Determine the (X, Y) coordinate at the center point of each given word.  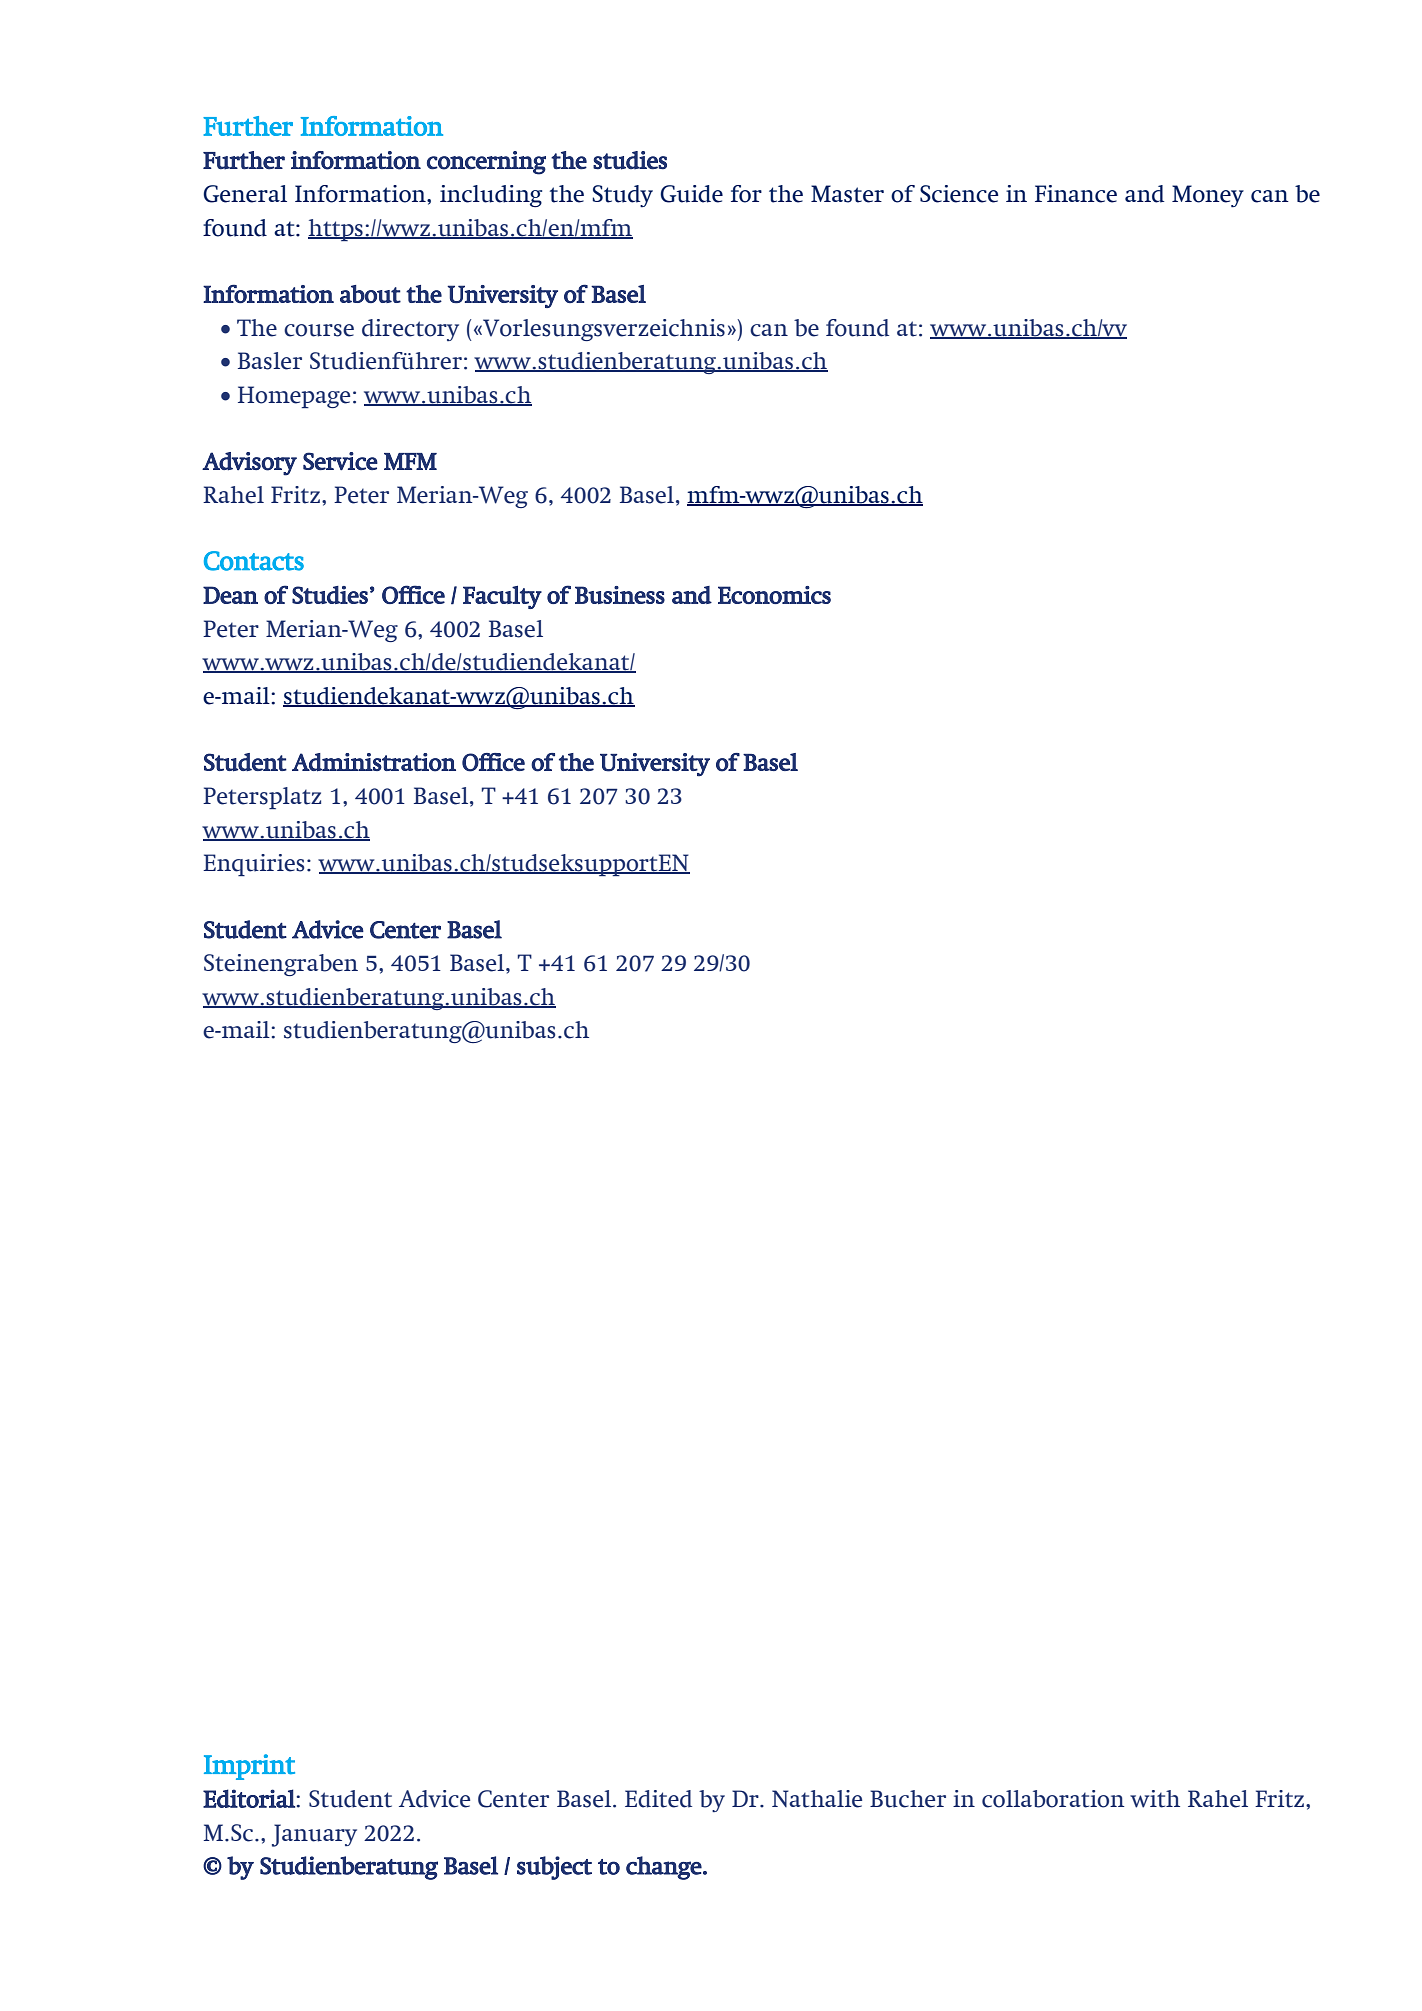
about (370, 294)
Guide (691, 194)
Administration (374, 762)
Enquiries (253, 865)
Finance (1076, 194)
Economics (774, 595)
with (1155, 1799)
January (314, 1835)
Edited (658, 1799)
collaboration (1053, 1799)
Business (620, 595)
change (665, 1868)
